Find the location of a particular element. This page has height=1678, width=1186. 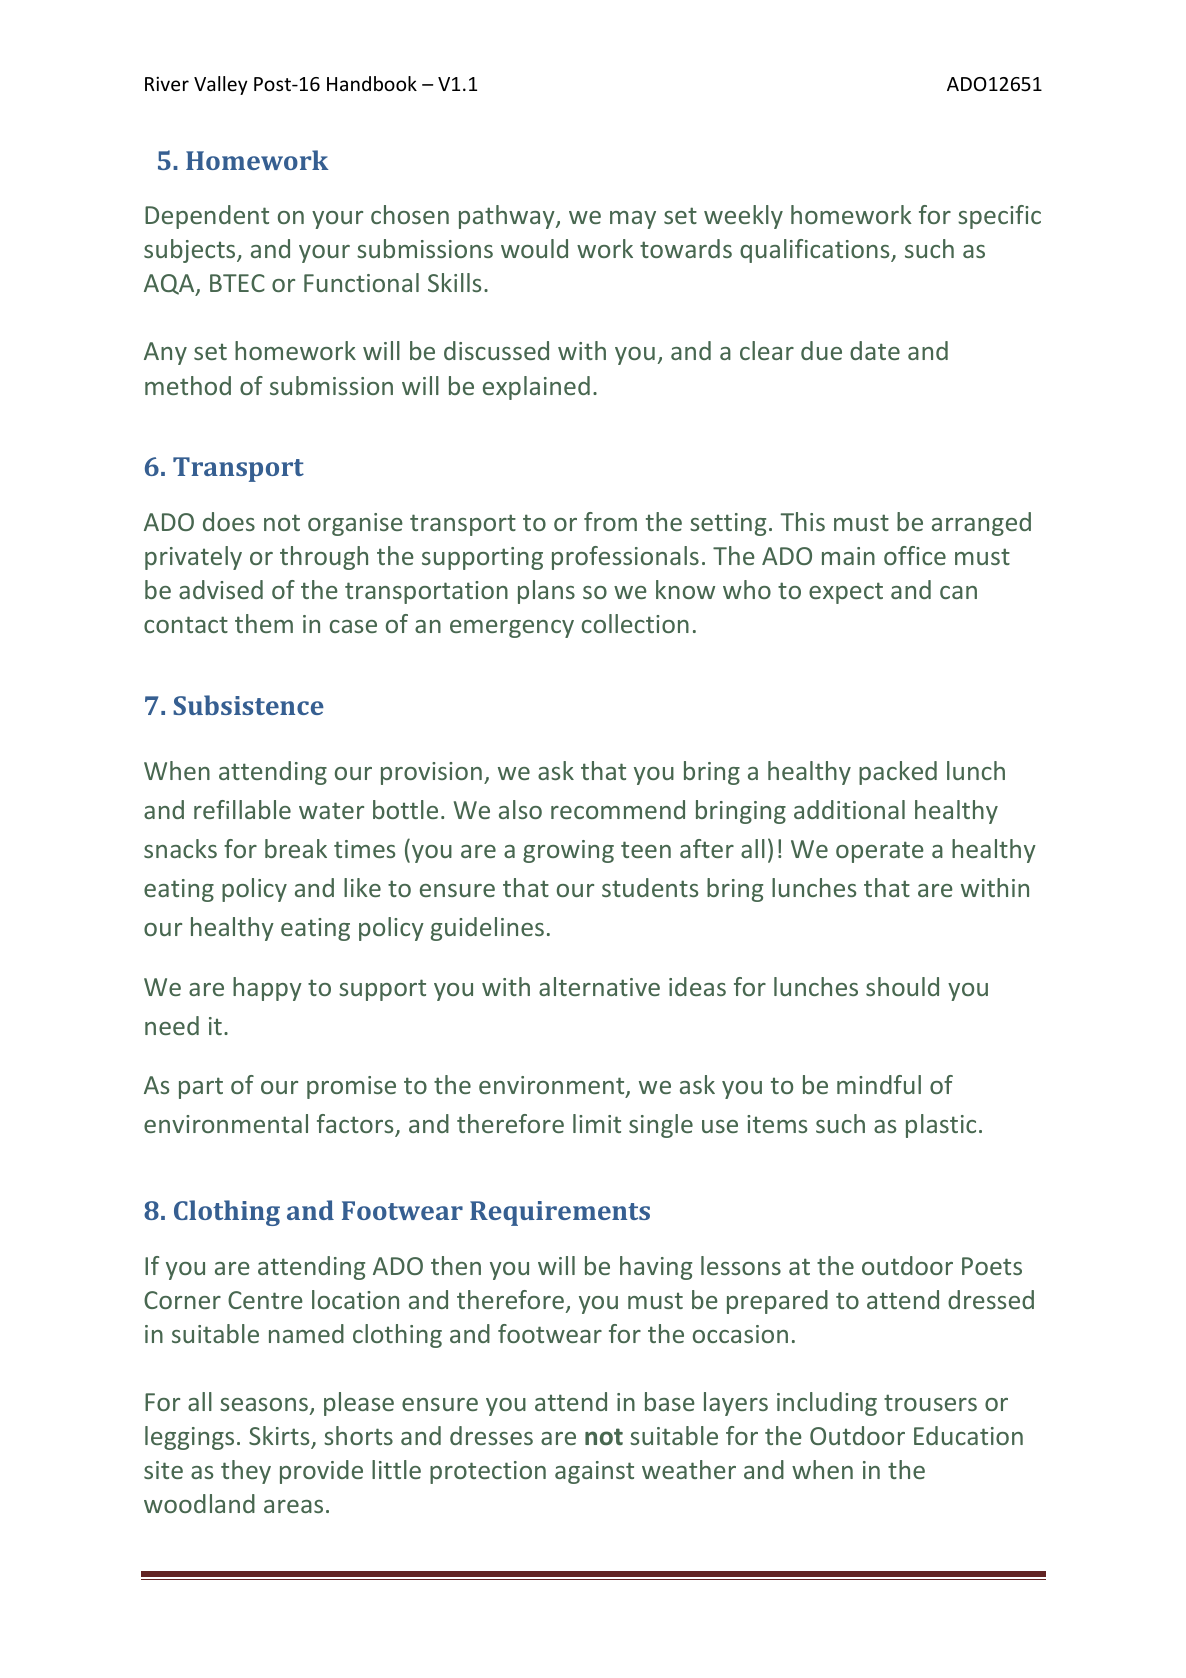

method is located at coordinates (188, 385).
